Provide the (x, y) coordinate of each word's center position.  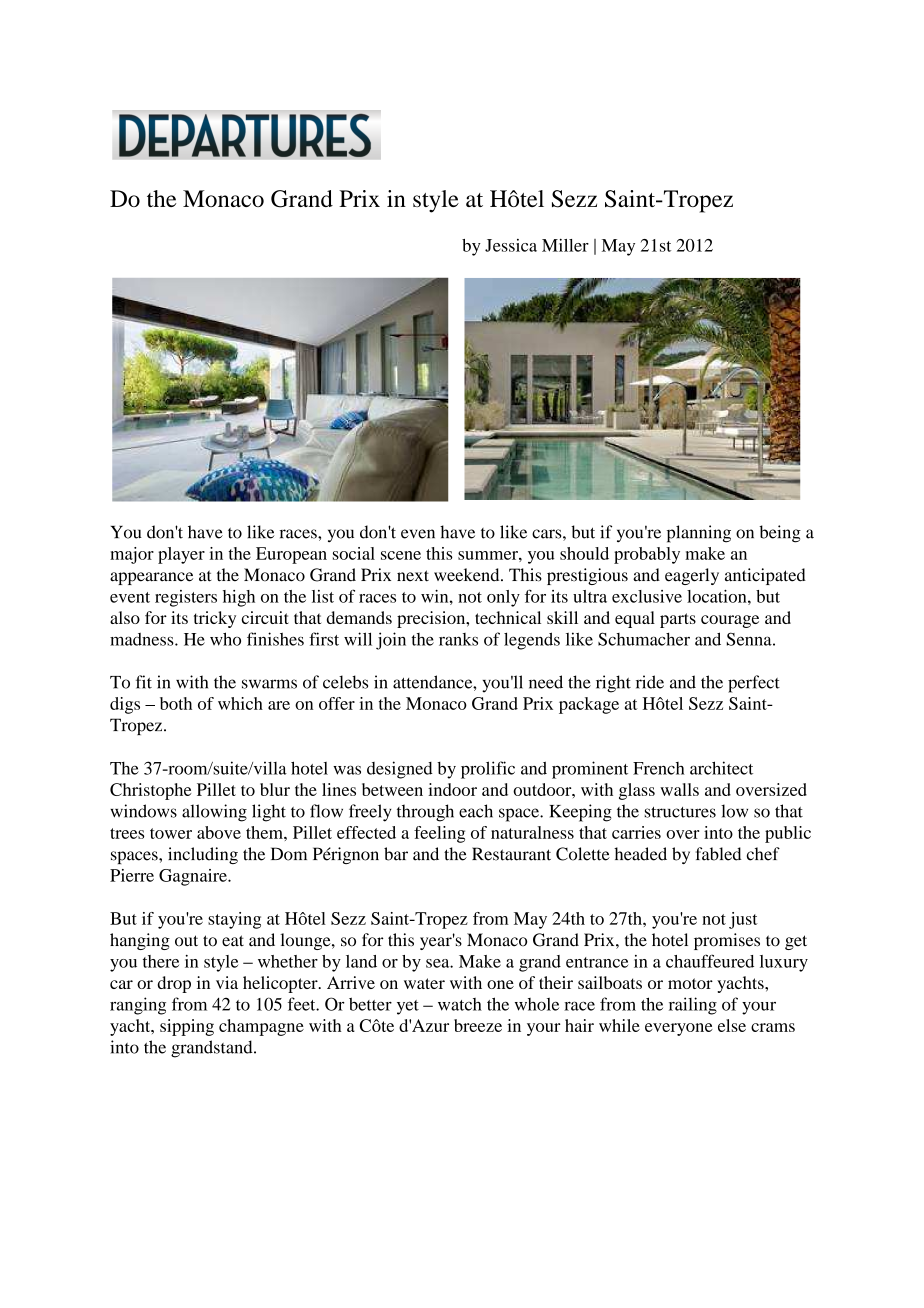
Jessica (511, 245)
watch (460, 1004)
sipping (187, 1027)
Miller (565, 245)
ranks (458, 639)
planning (699, 534)
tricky (215, 619)
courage (730, 621)
